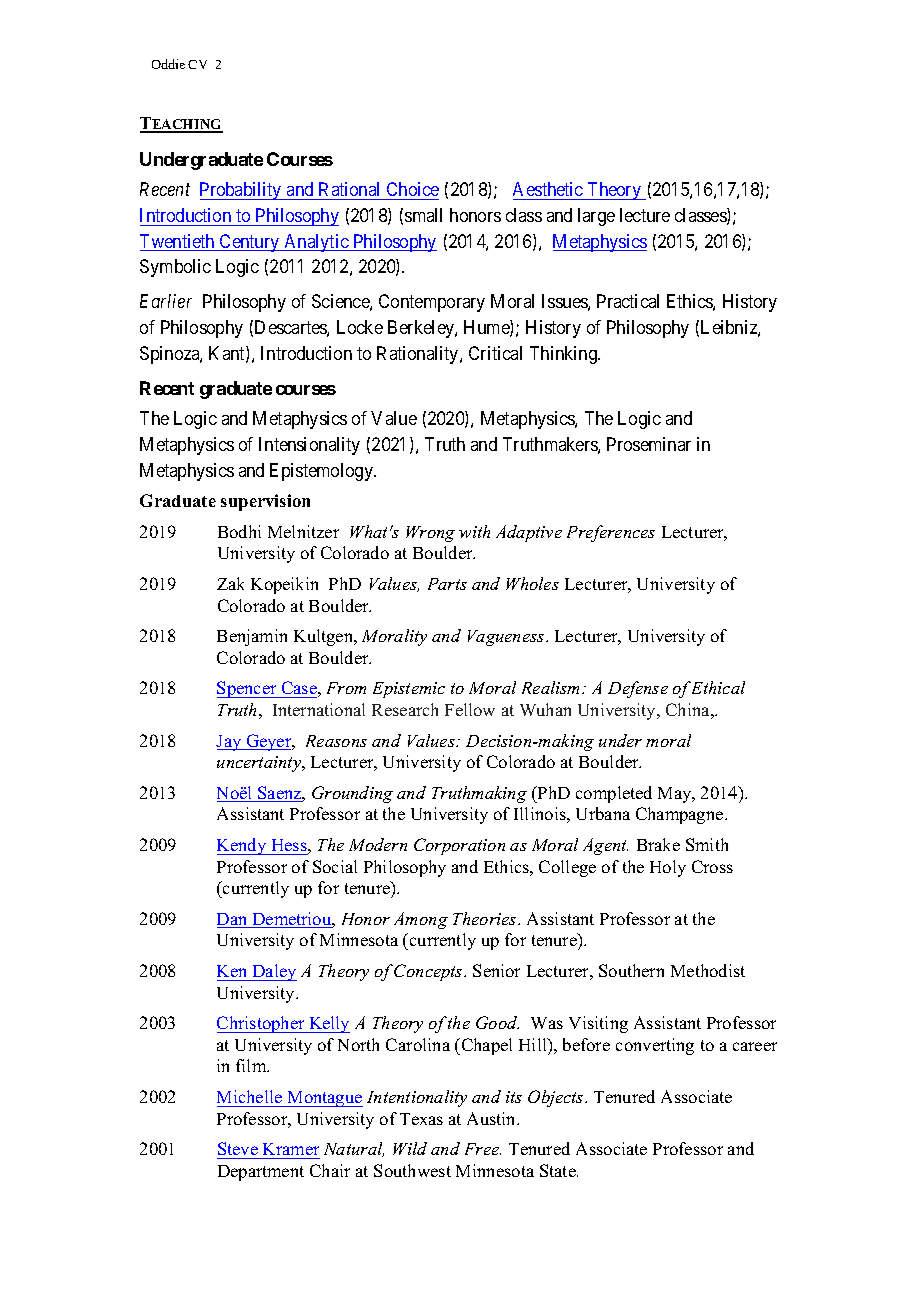  What do you see at coordinates (233, 920) in the screenshot?
I see `Dan` at bounding box center [233, 920].
